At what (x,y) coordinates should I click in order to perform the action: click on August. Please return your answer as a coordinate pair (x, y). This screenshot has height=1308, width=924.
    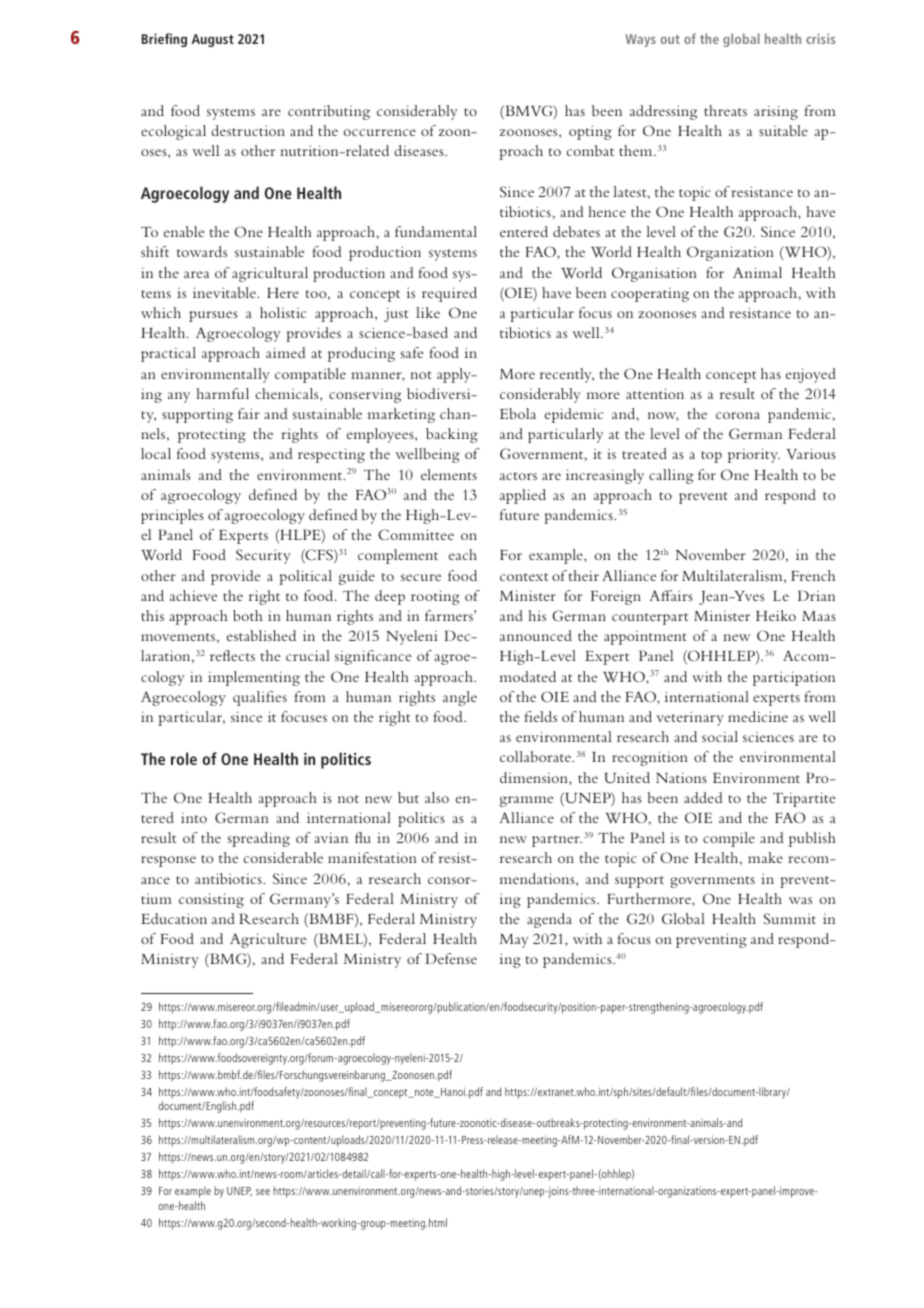
    Looking at the image, I should click on (212, 40).
